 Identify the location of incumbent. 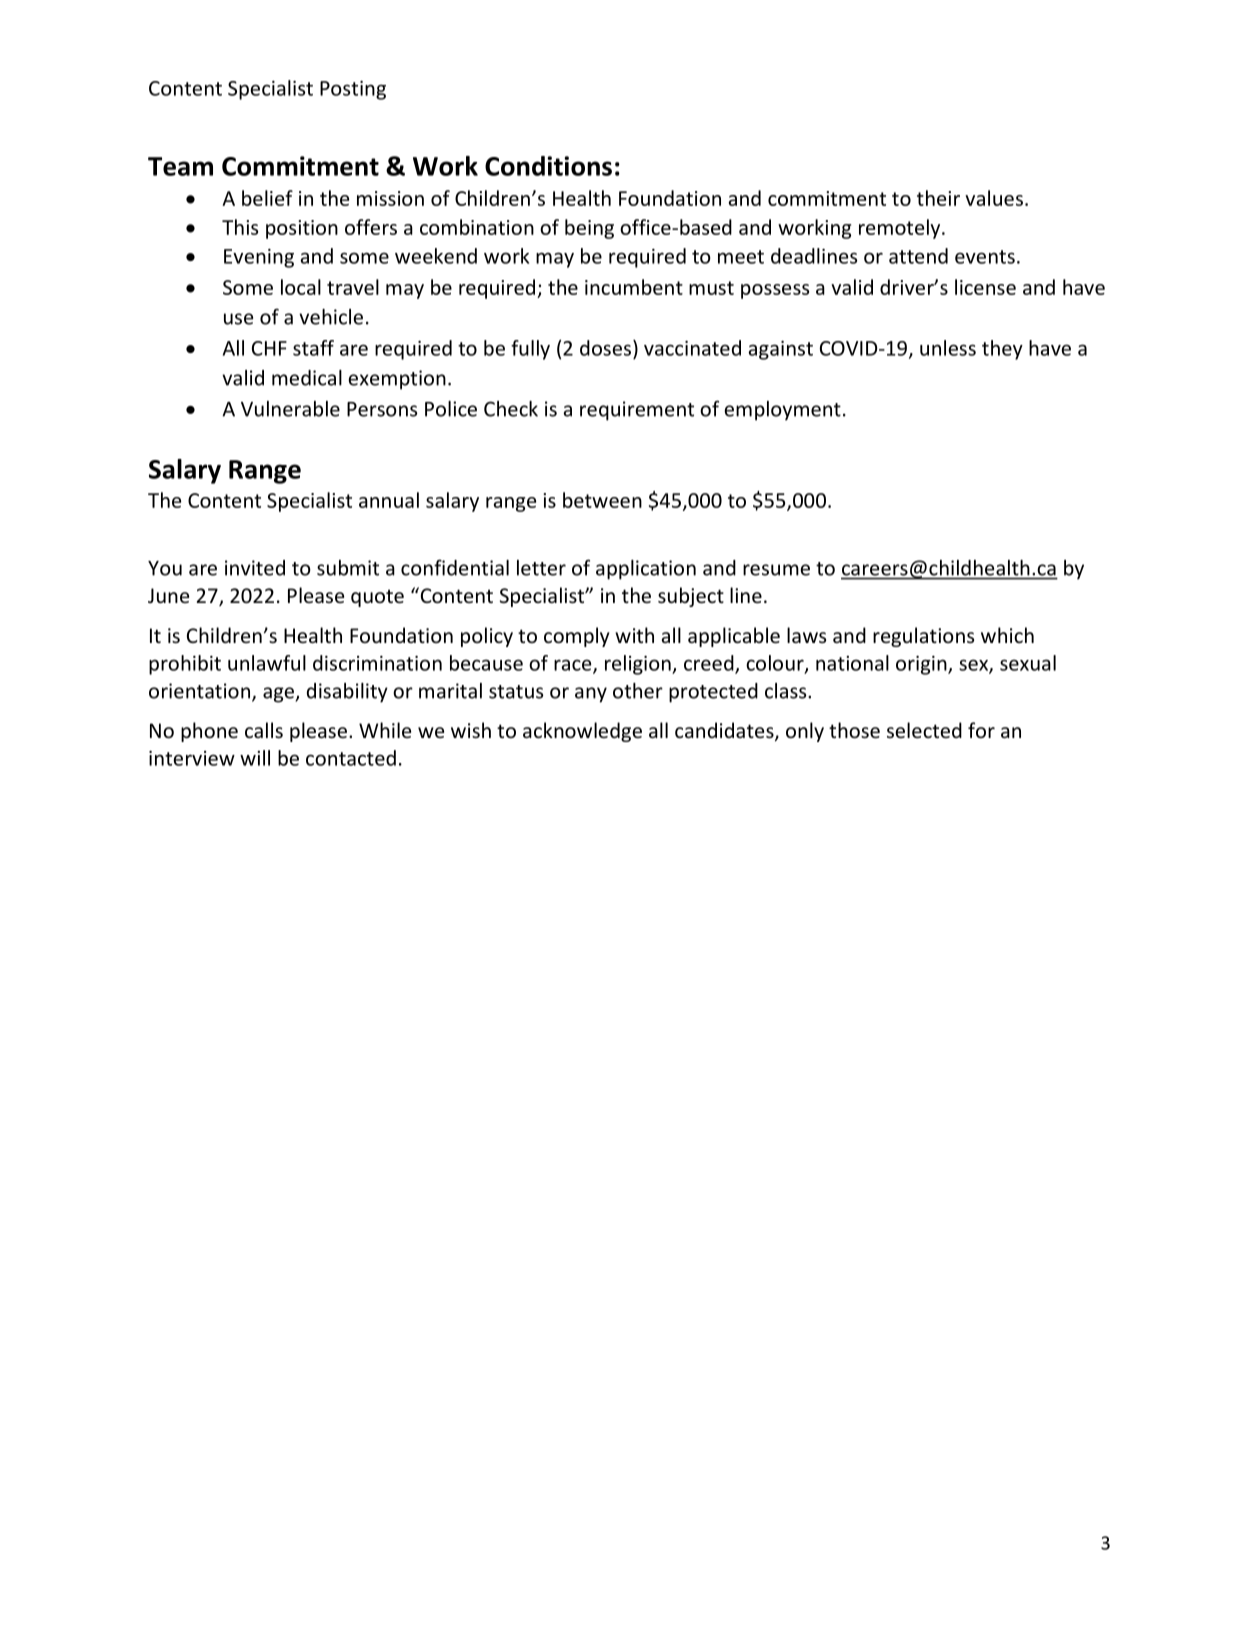
(634, 287).
